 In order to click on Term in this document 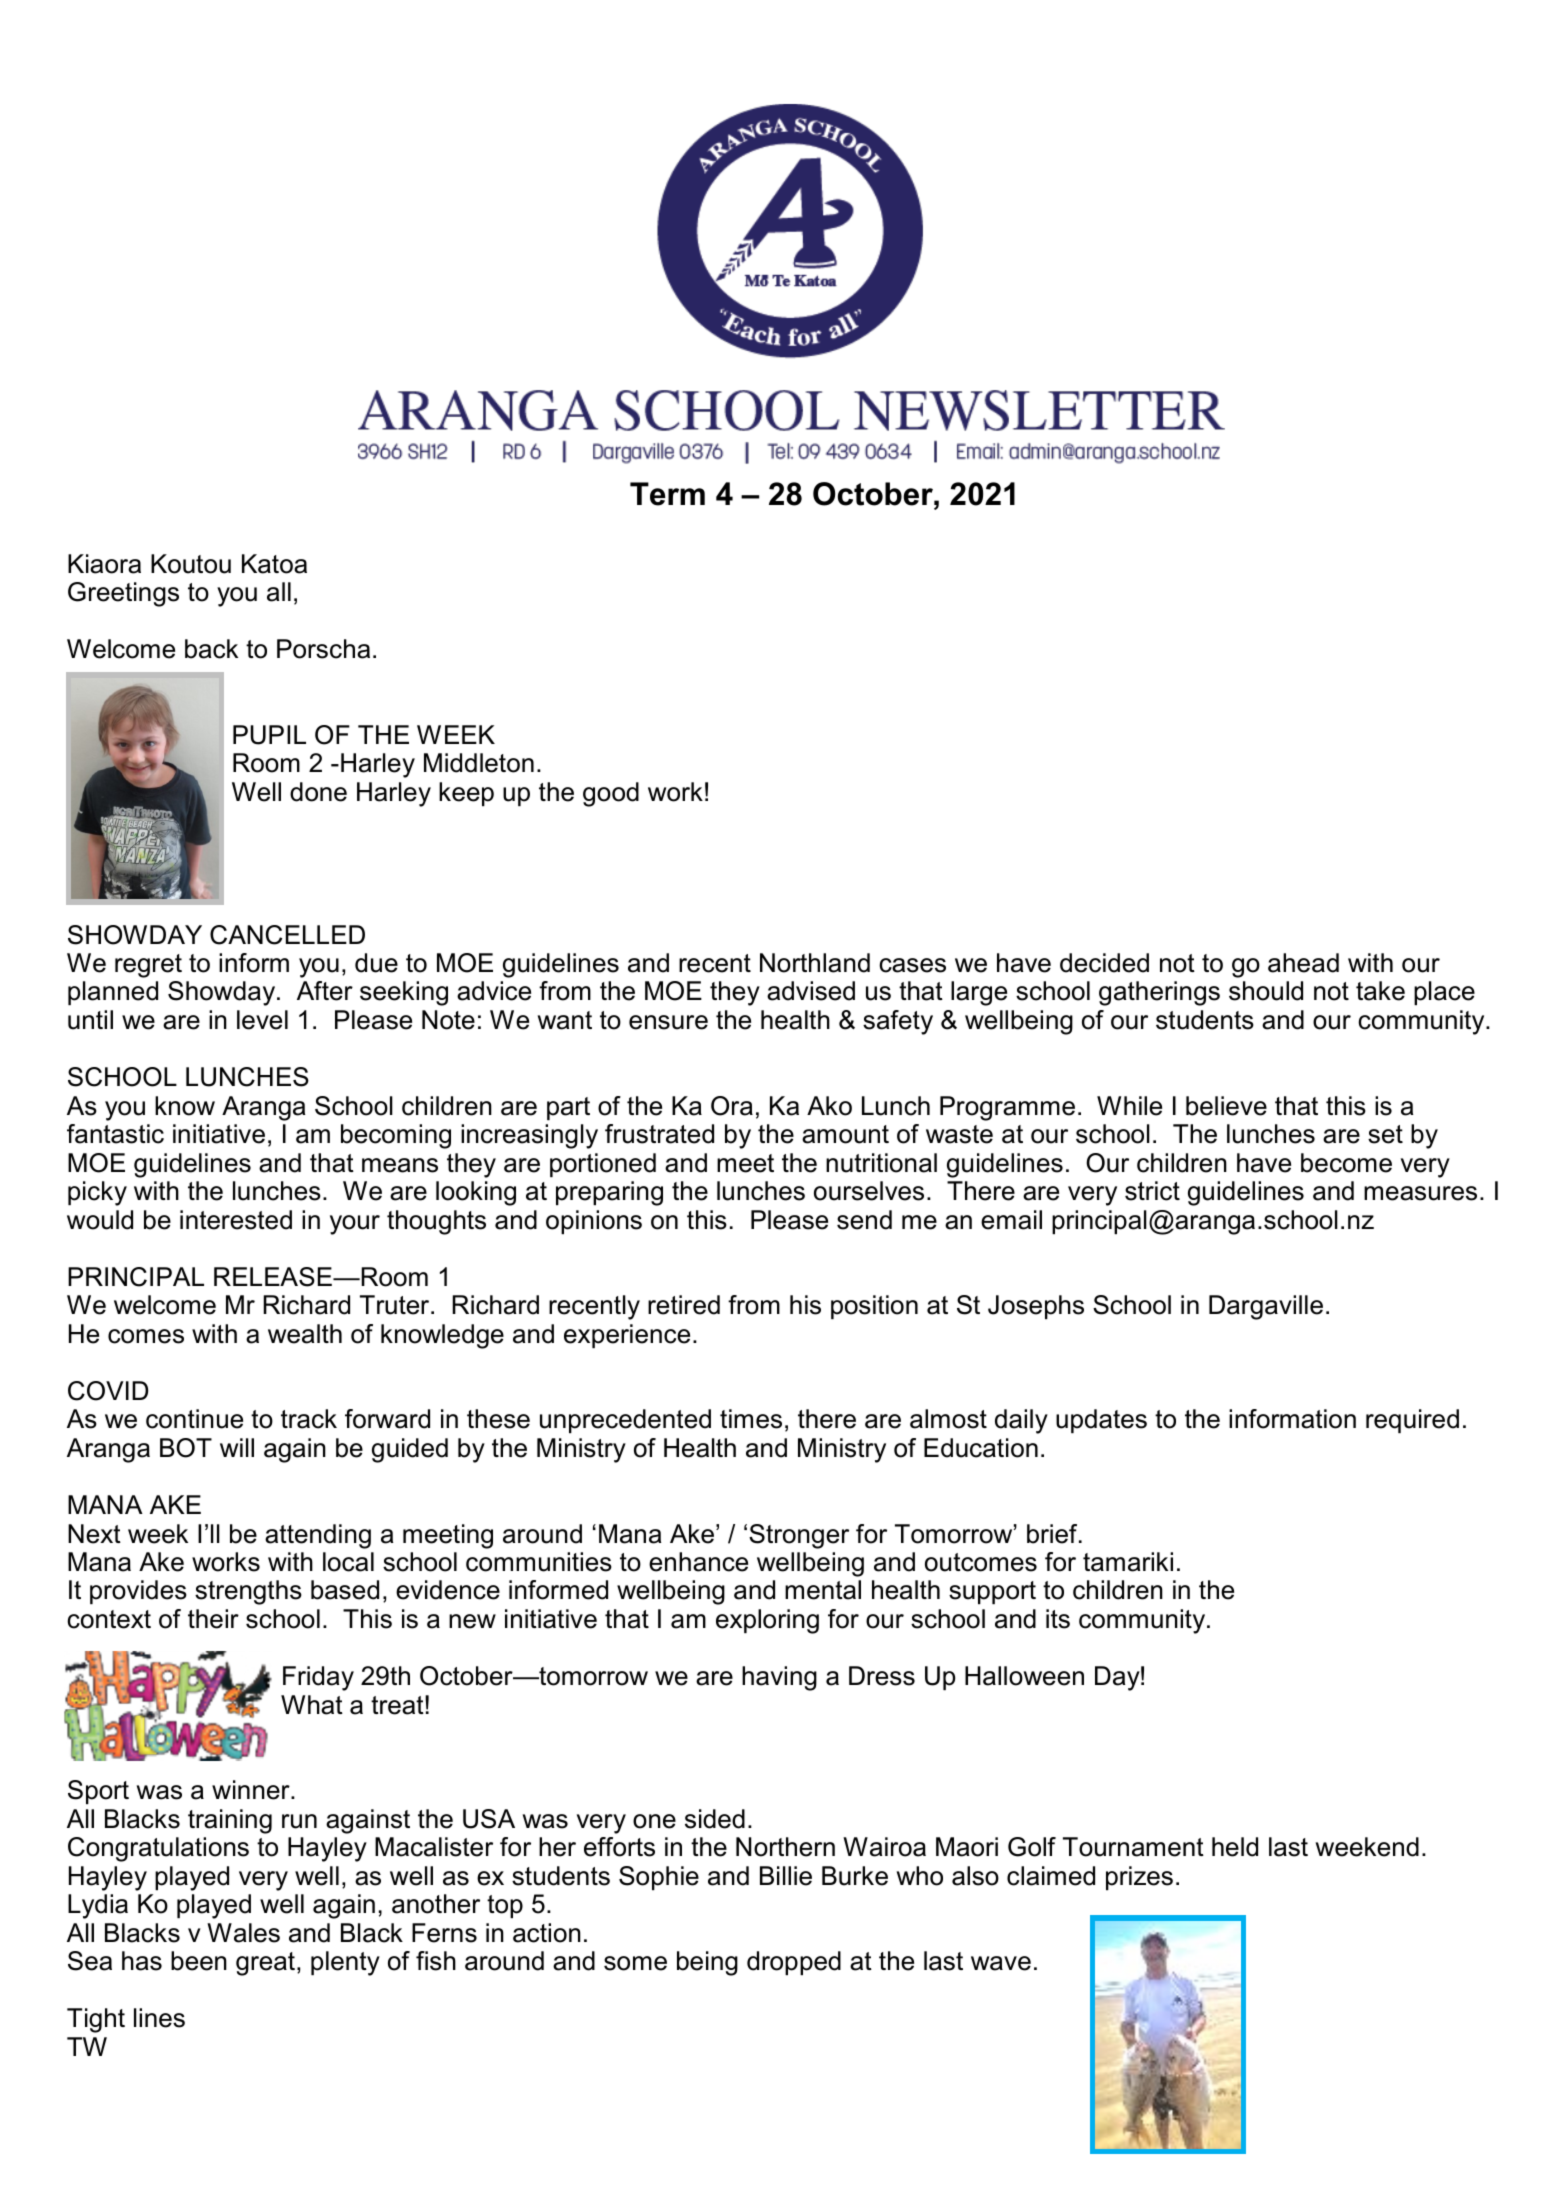, I will do `click(667, 494)`.
